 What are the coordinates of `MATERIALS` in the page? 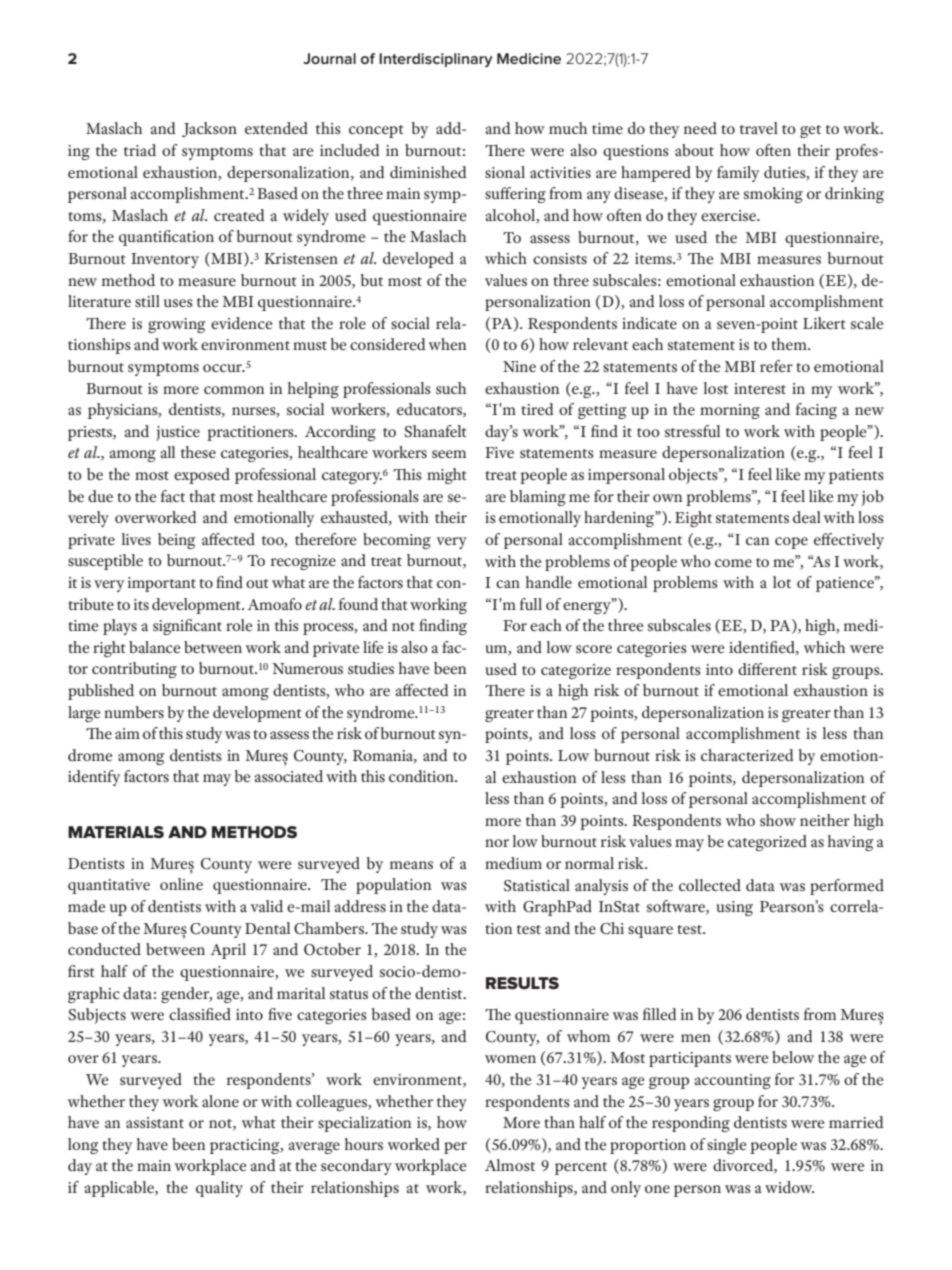 It's located at (116, 832).
